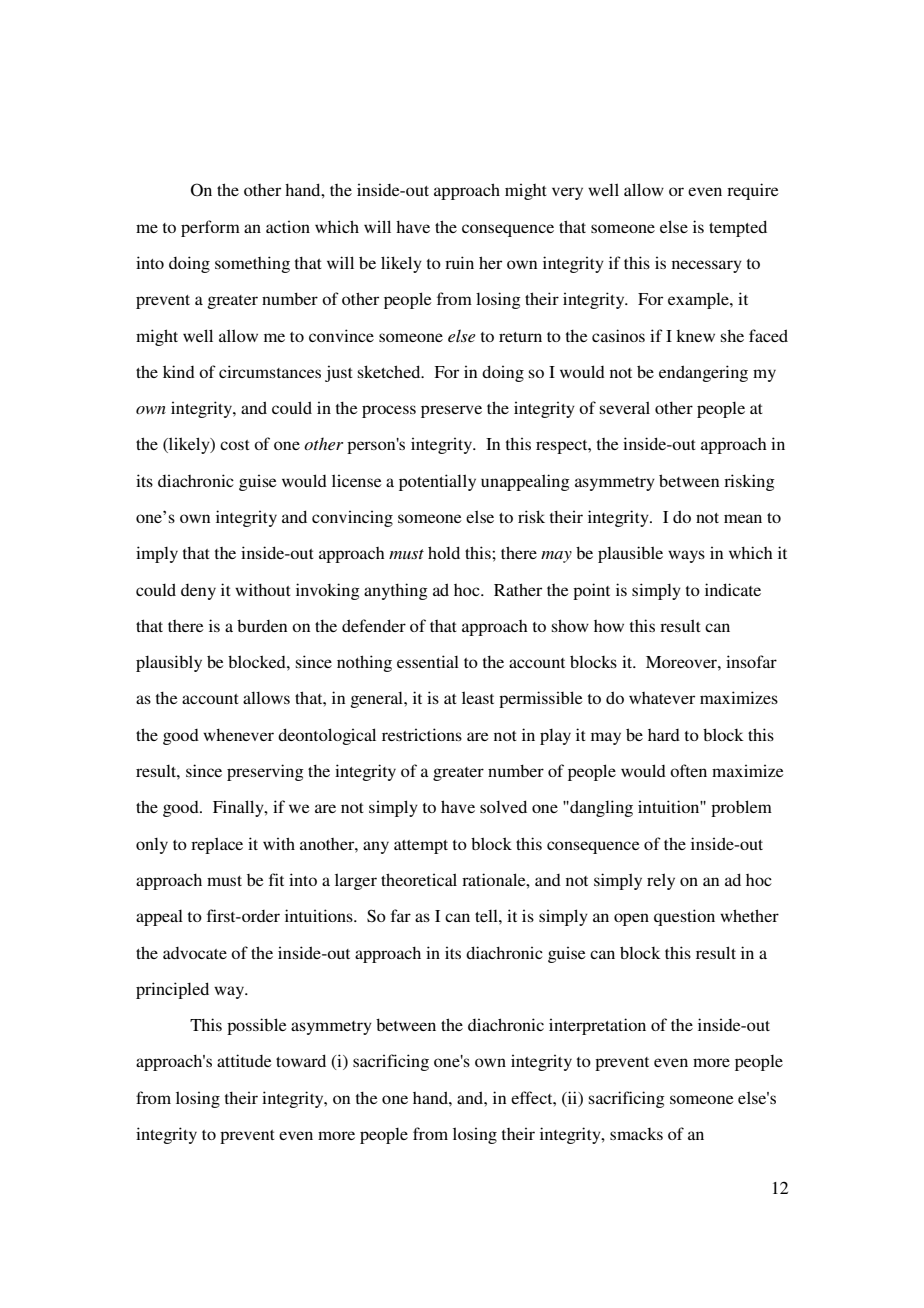 Image resolution: width=924 pixels, height=1308 pixels. I want to click on perform, so click(210, 228).
